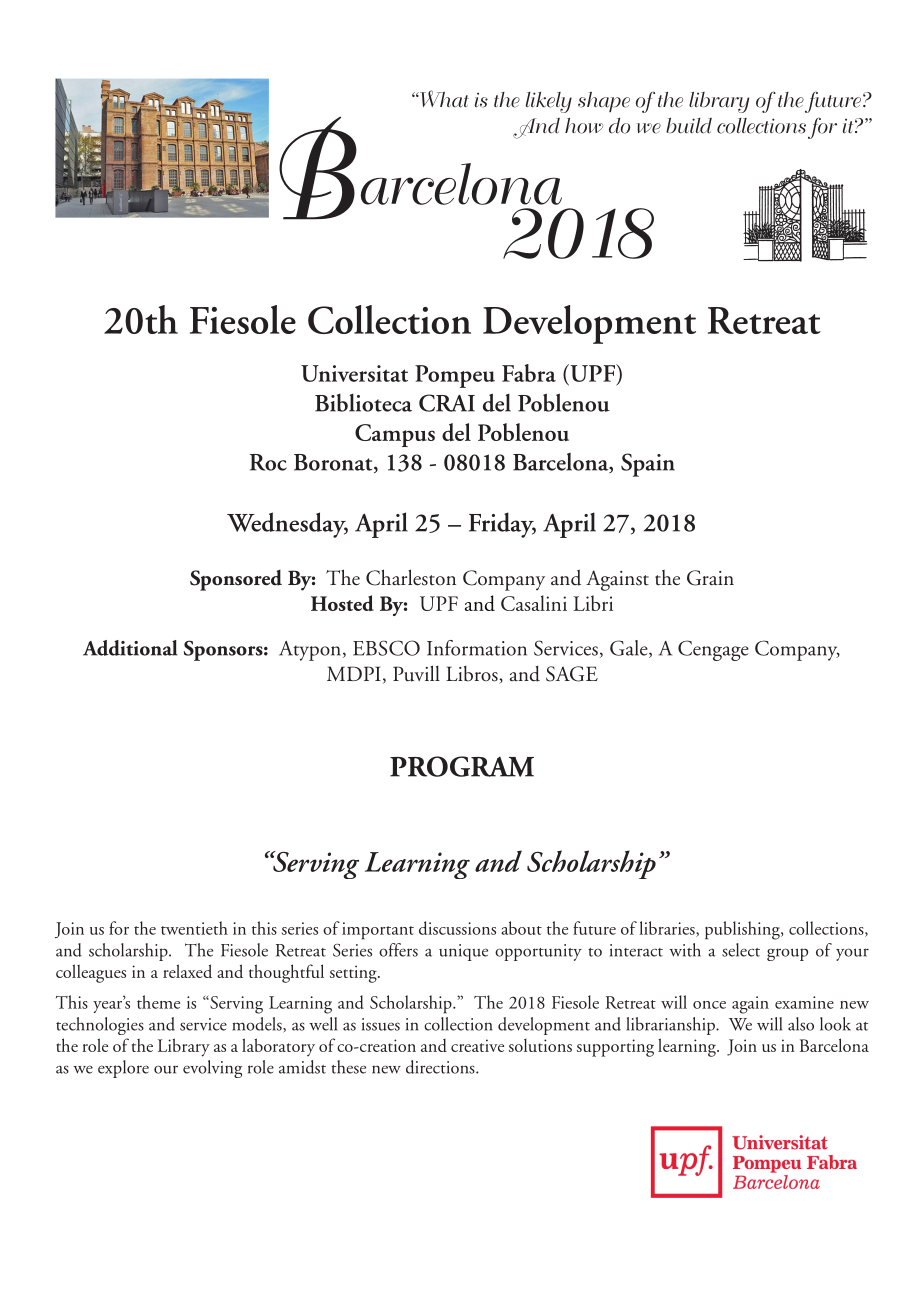  Describe the element at coordinates (549, 102) in the document. I see `likely` at that location.
